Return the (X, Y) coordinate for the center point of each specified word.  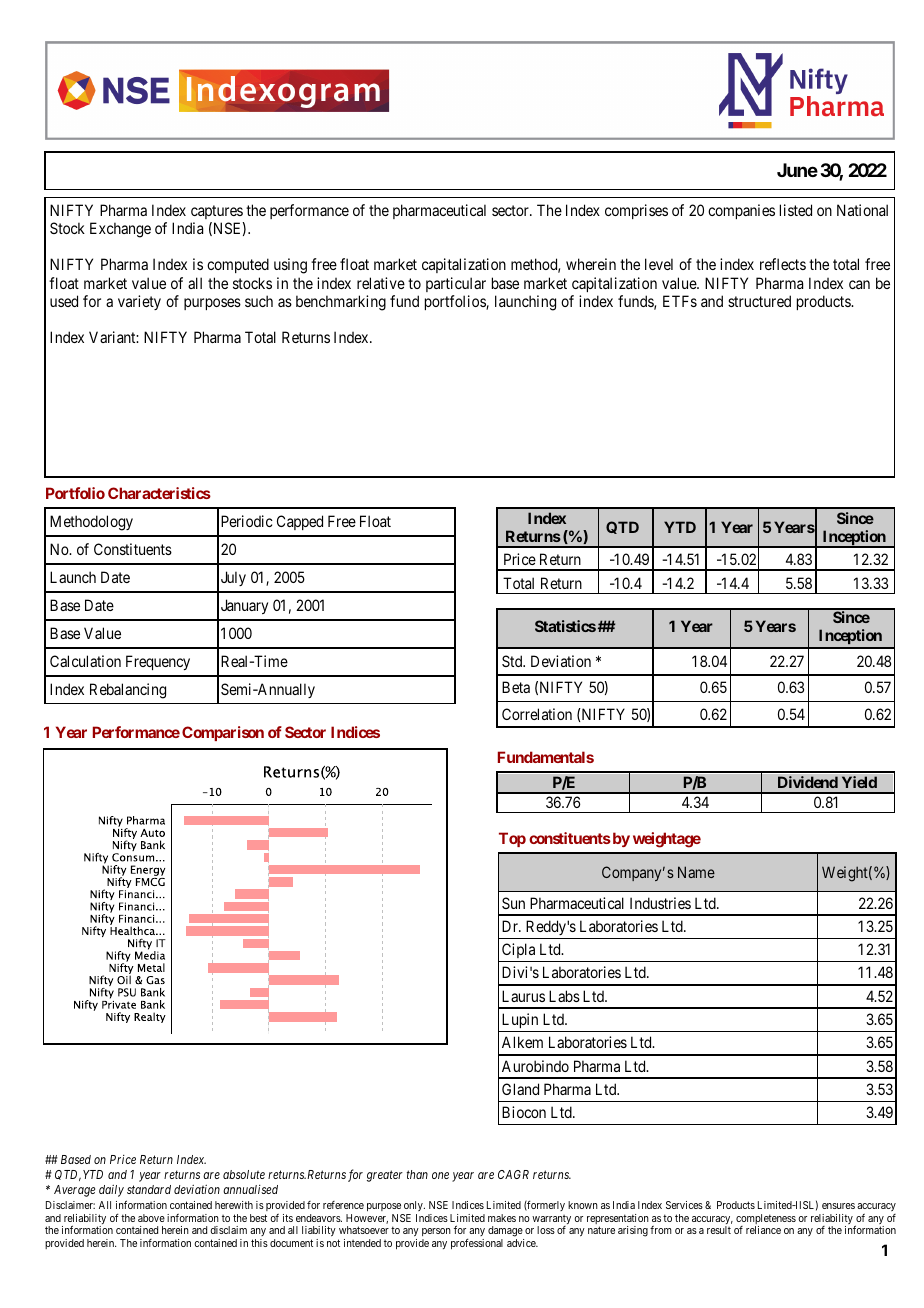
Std (513, 661)
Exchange (120, 230)
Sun (513, 903)
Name (696, 872)
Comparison (223, 733)
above (151, 1218)
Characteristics (159, 493)
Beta (516, 687)
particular (456, 284)
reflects (783, 264)
